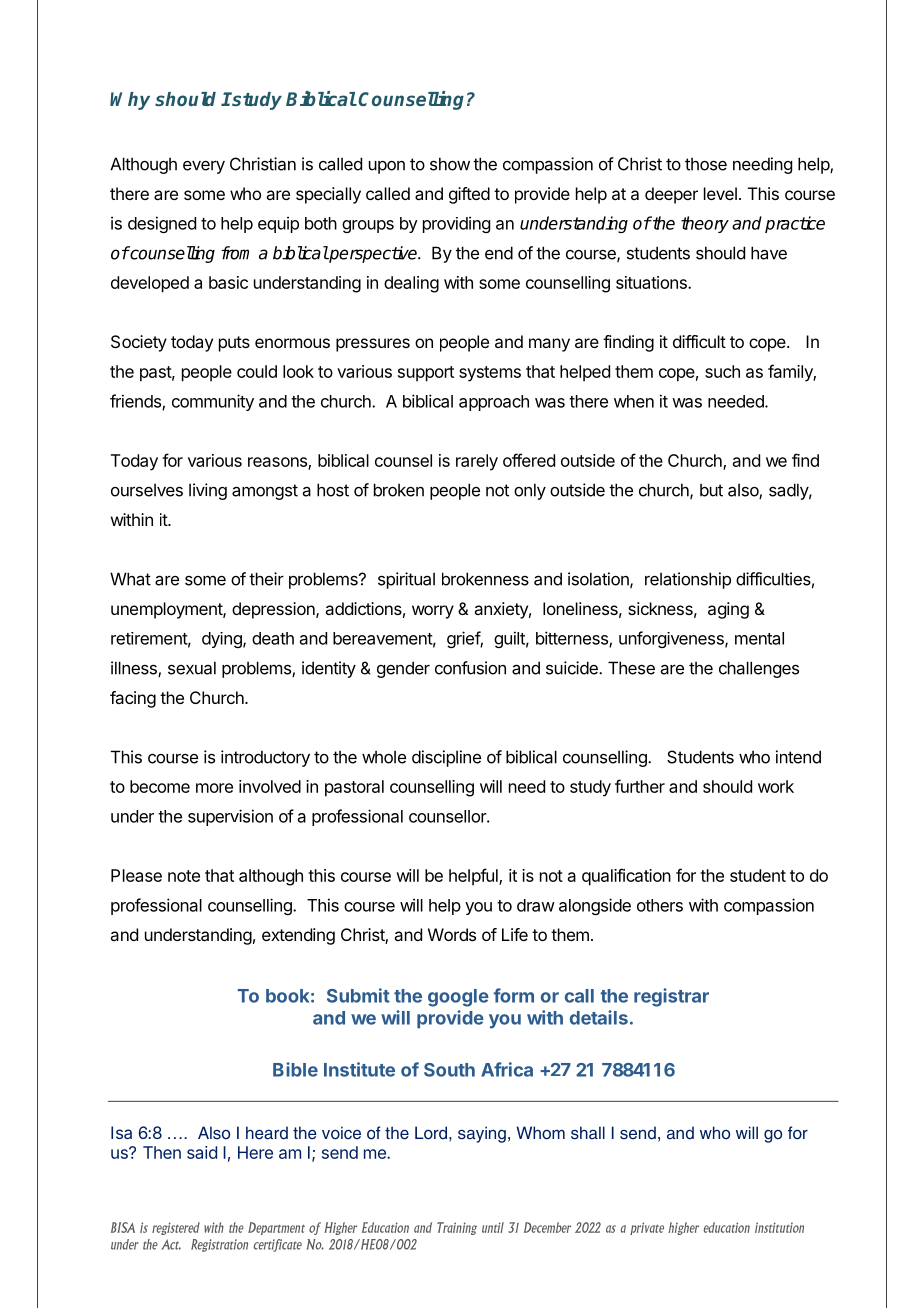 This screenshot has height=1308, width=924. I want to click on unemployment, so click(167, 610).
